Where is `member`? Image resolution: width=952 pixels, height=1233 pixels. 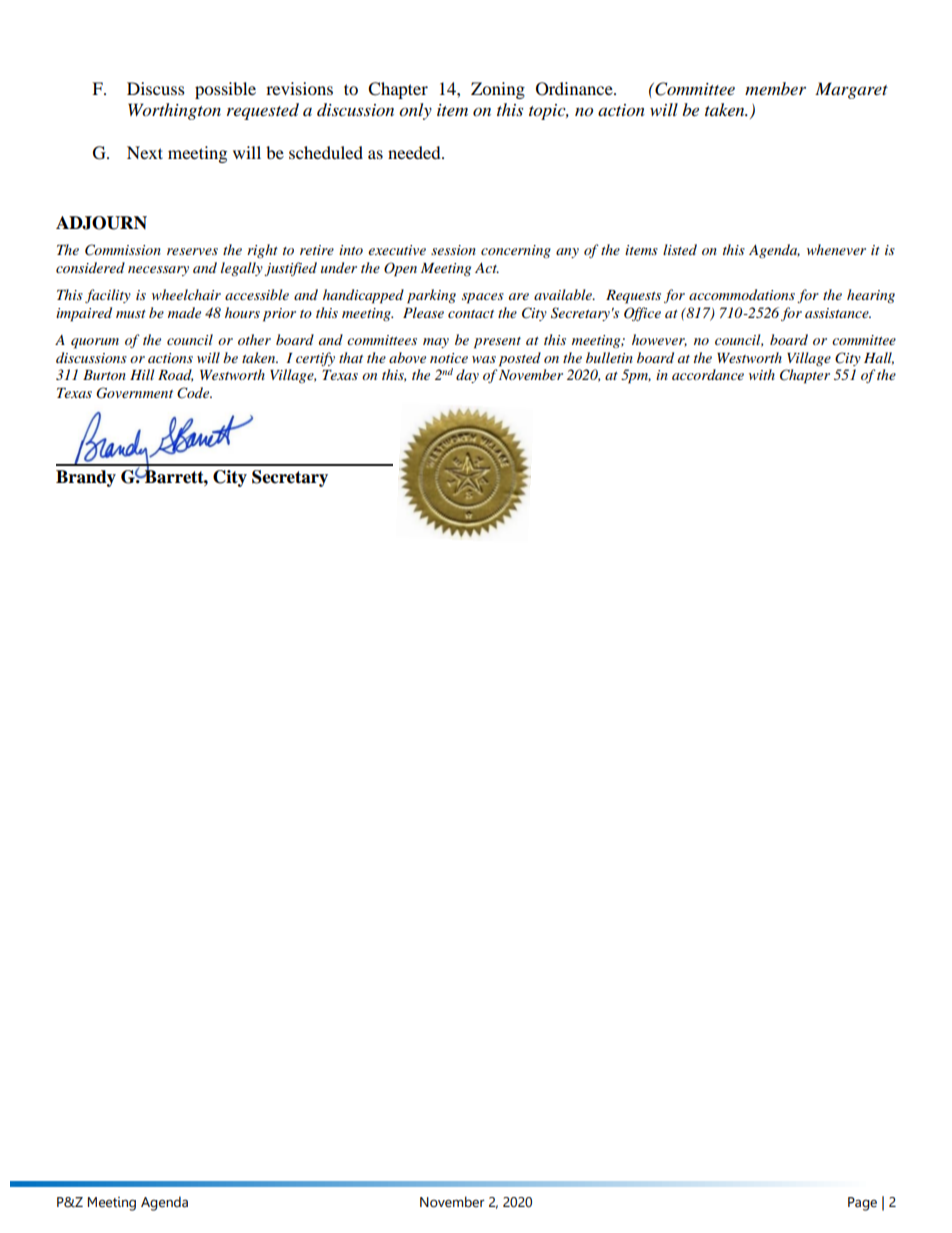 member is located at coordinates (775, 88).
